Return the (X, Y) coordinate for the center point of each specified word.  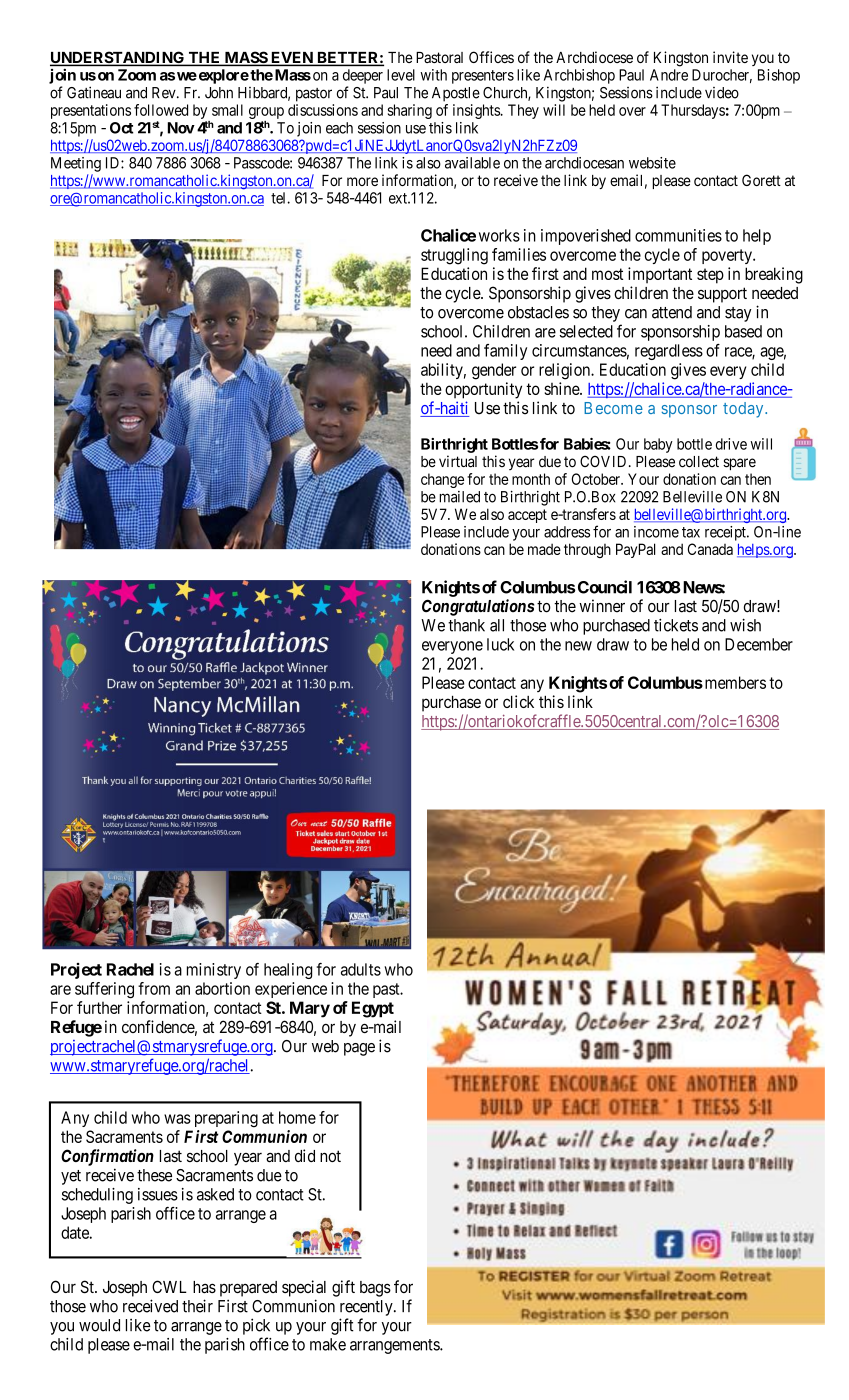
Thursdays (693, 111)
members (734, 682)
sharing (410, 111)
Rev (165, 93)
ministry (214, 971)
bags (375, 1289)
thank (466, 625)
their (197, 1306)
